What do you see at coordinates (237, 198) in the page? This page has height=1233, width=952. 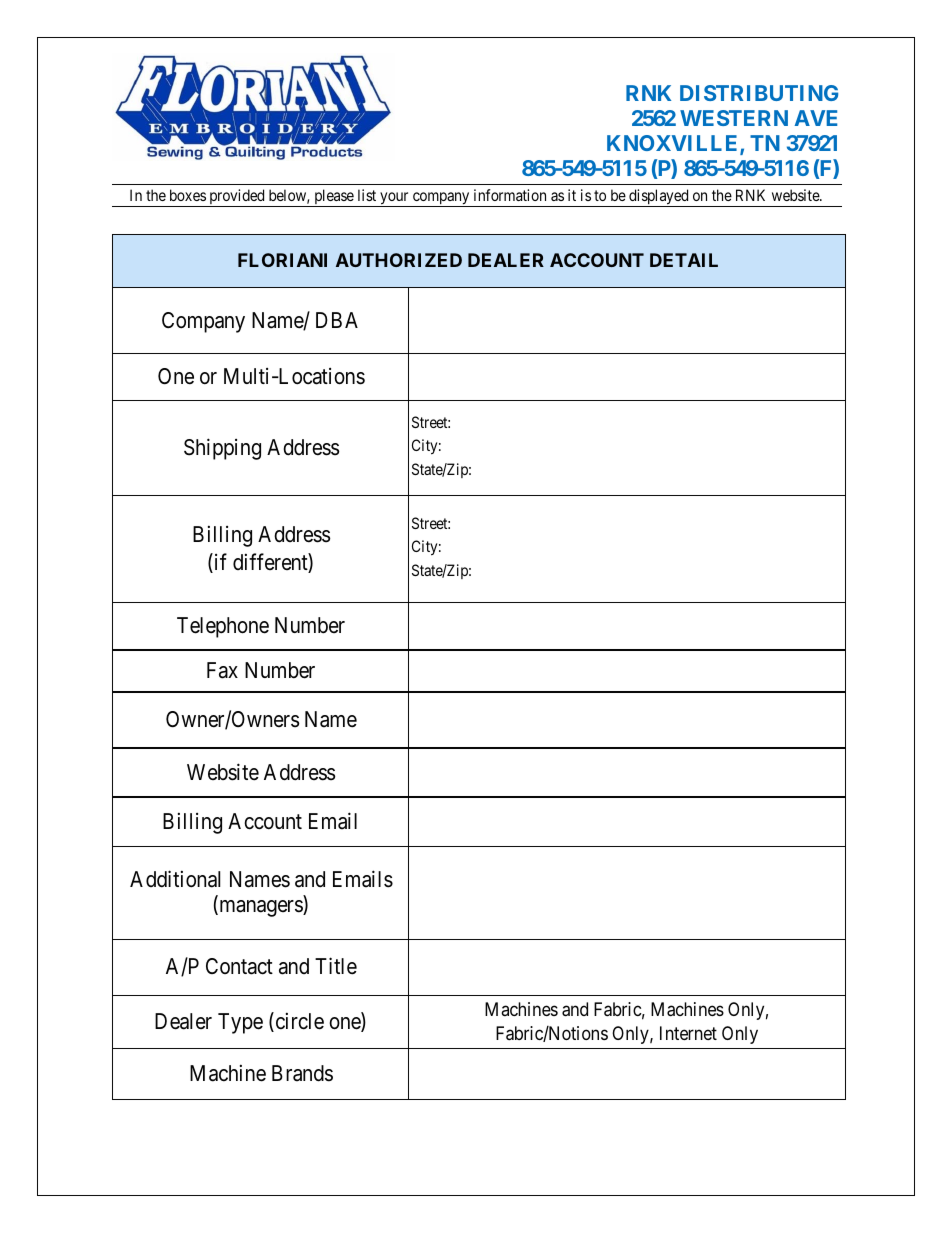 I see `provided` at bounding box center [237, 198].
